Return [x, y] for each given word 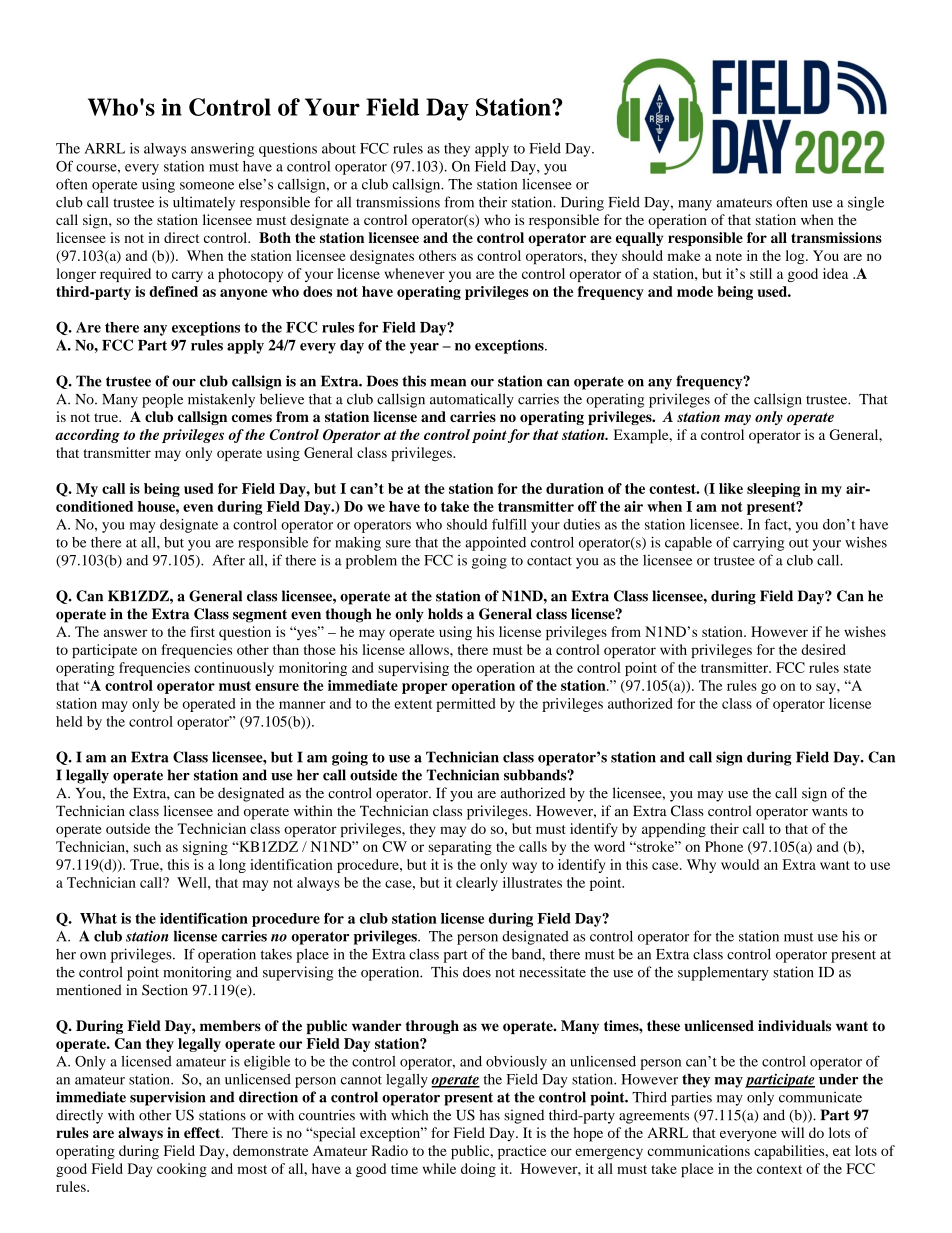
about [339, 148]
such [147, 846]
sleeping [773, 490]
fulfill [509, 524]
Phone [724, 846]
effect [203, 1132]
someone [207, 186]
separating [460, 848]
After [229, 560]
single [866, 203]
